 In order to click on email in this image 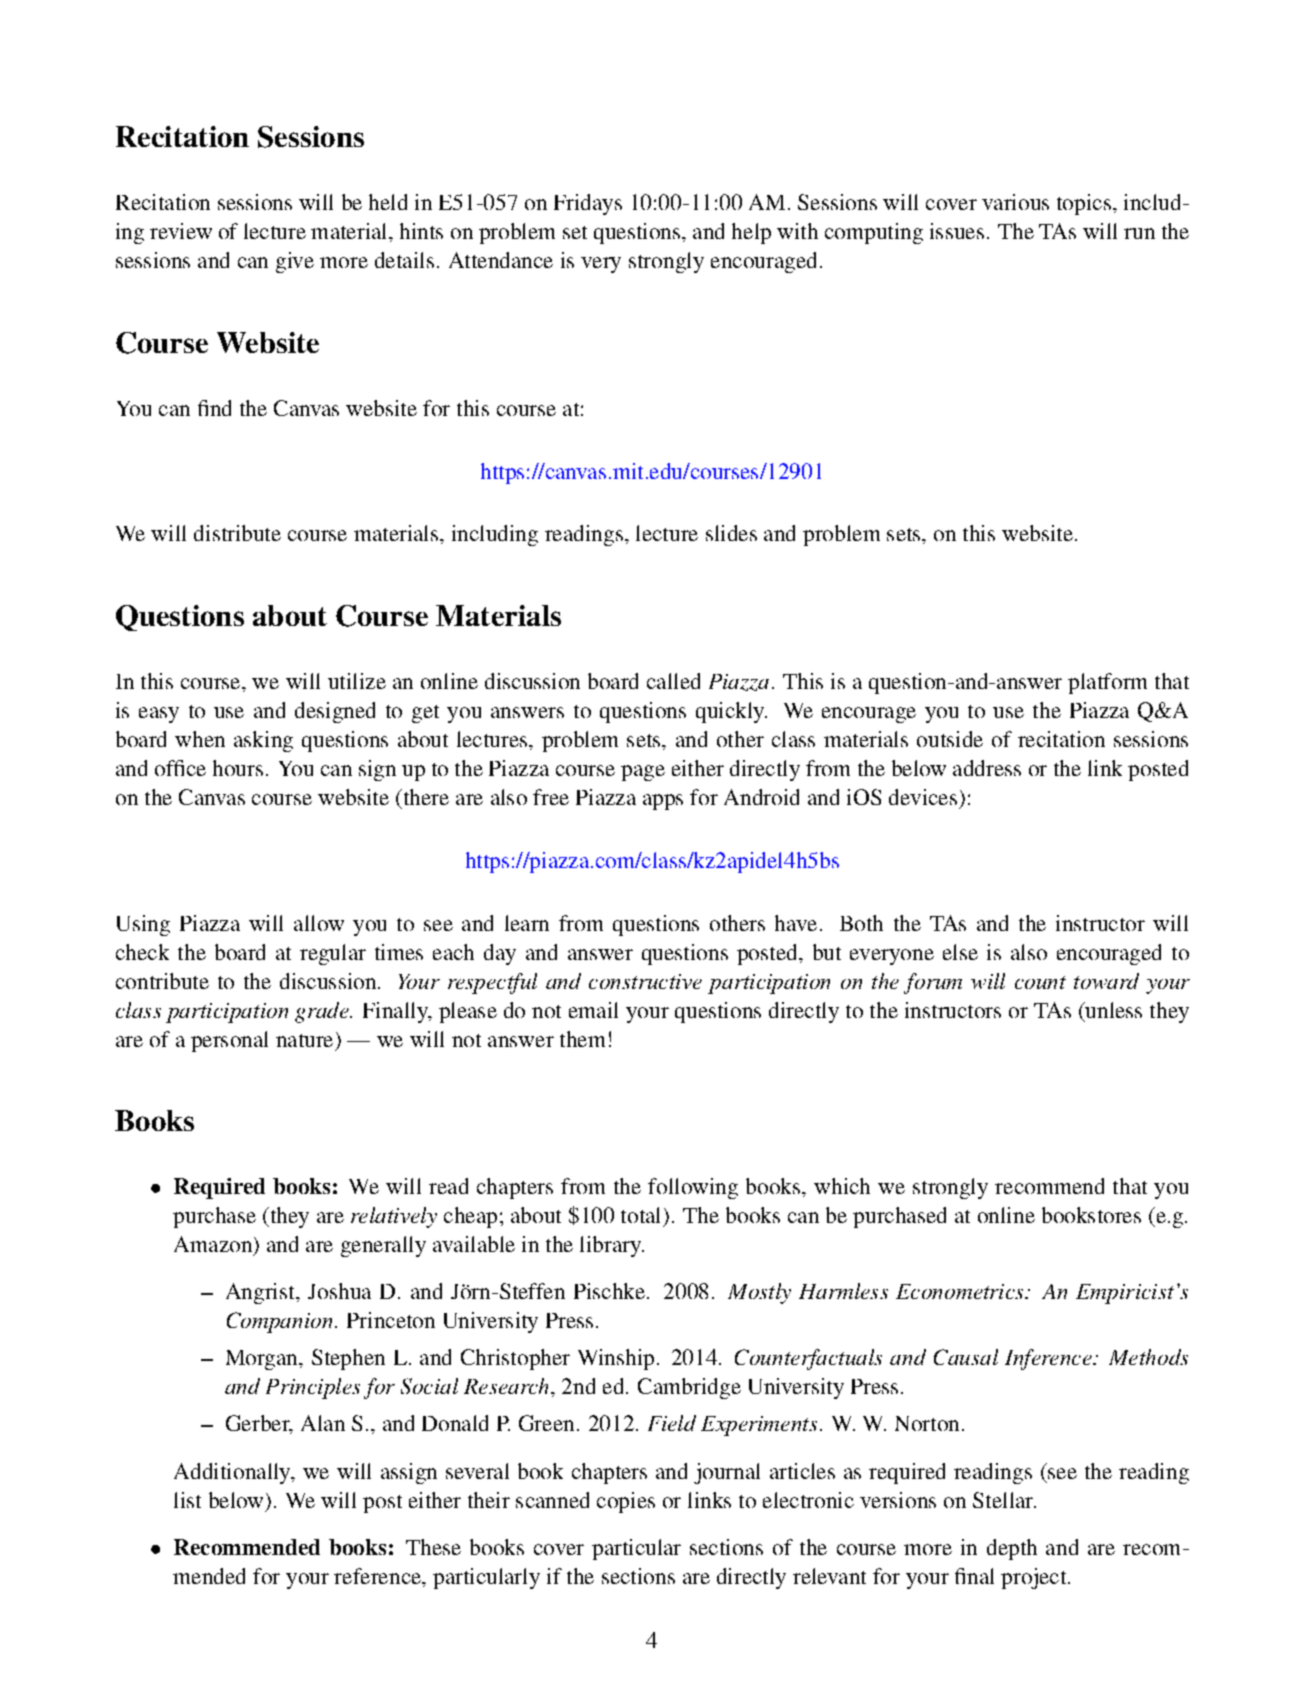, I will do `click(593, 1010)`.
